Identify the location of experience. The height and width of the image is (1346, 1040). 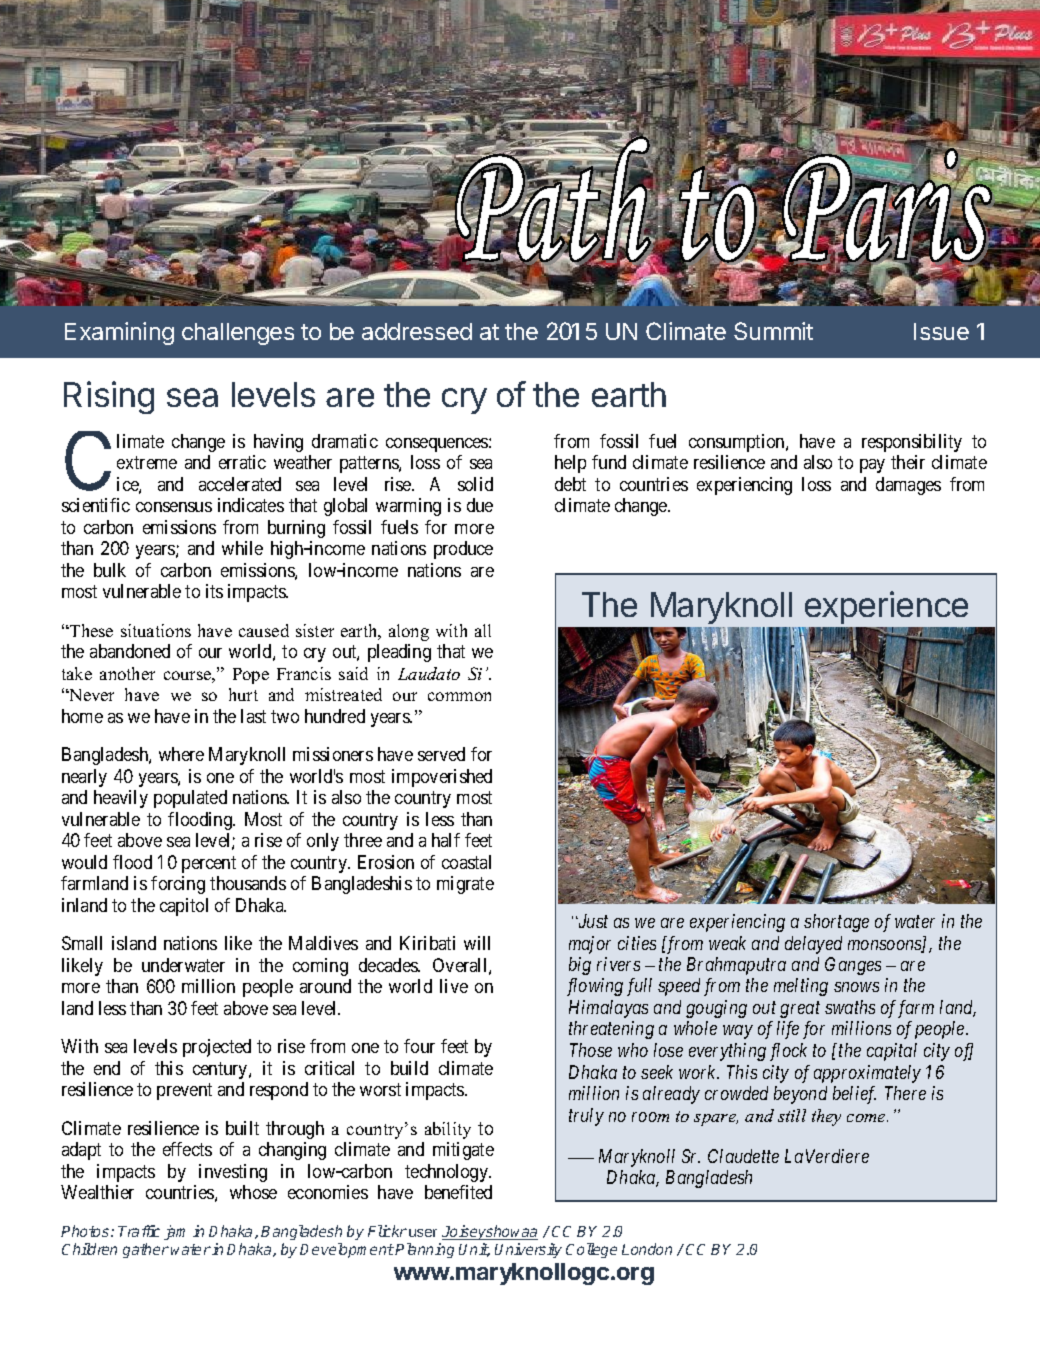
(886, 607).
